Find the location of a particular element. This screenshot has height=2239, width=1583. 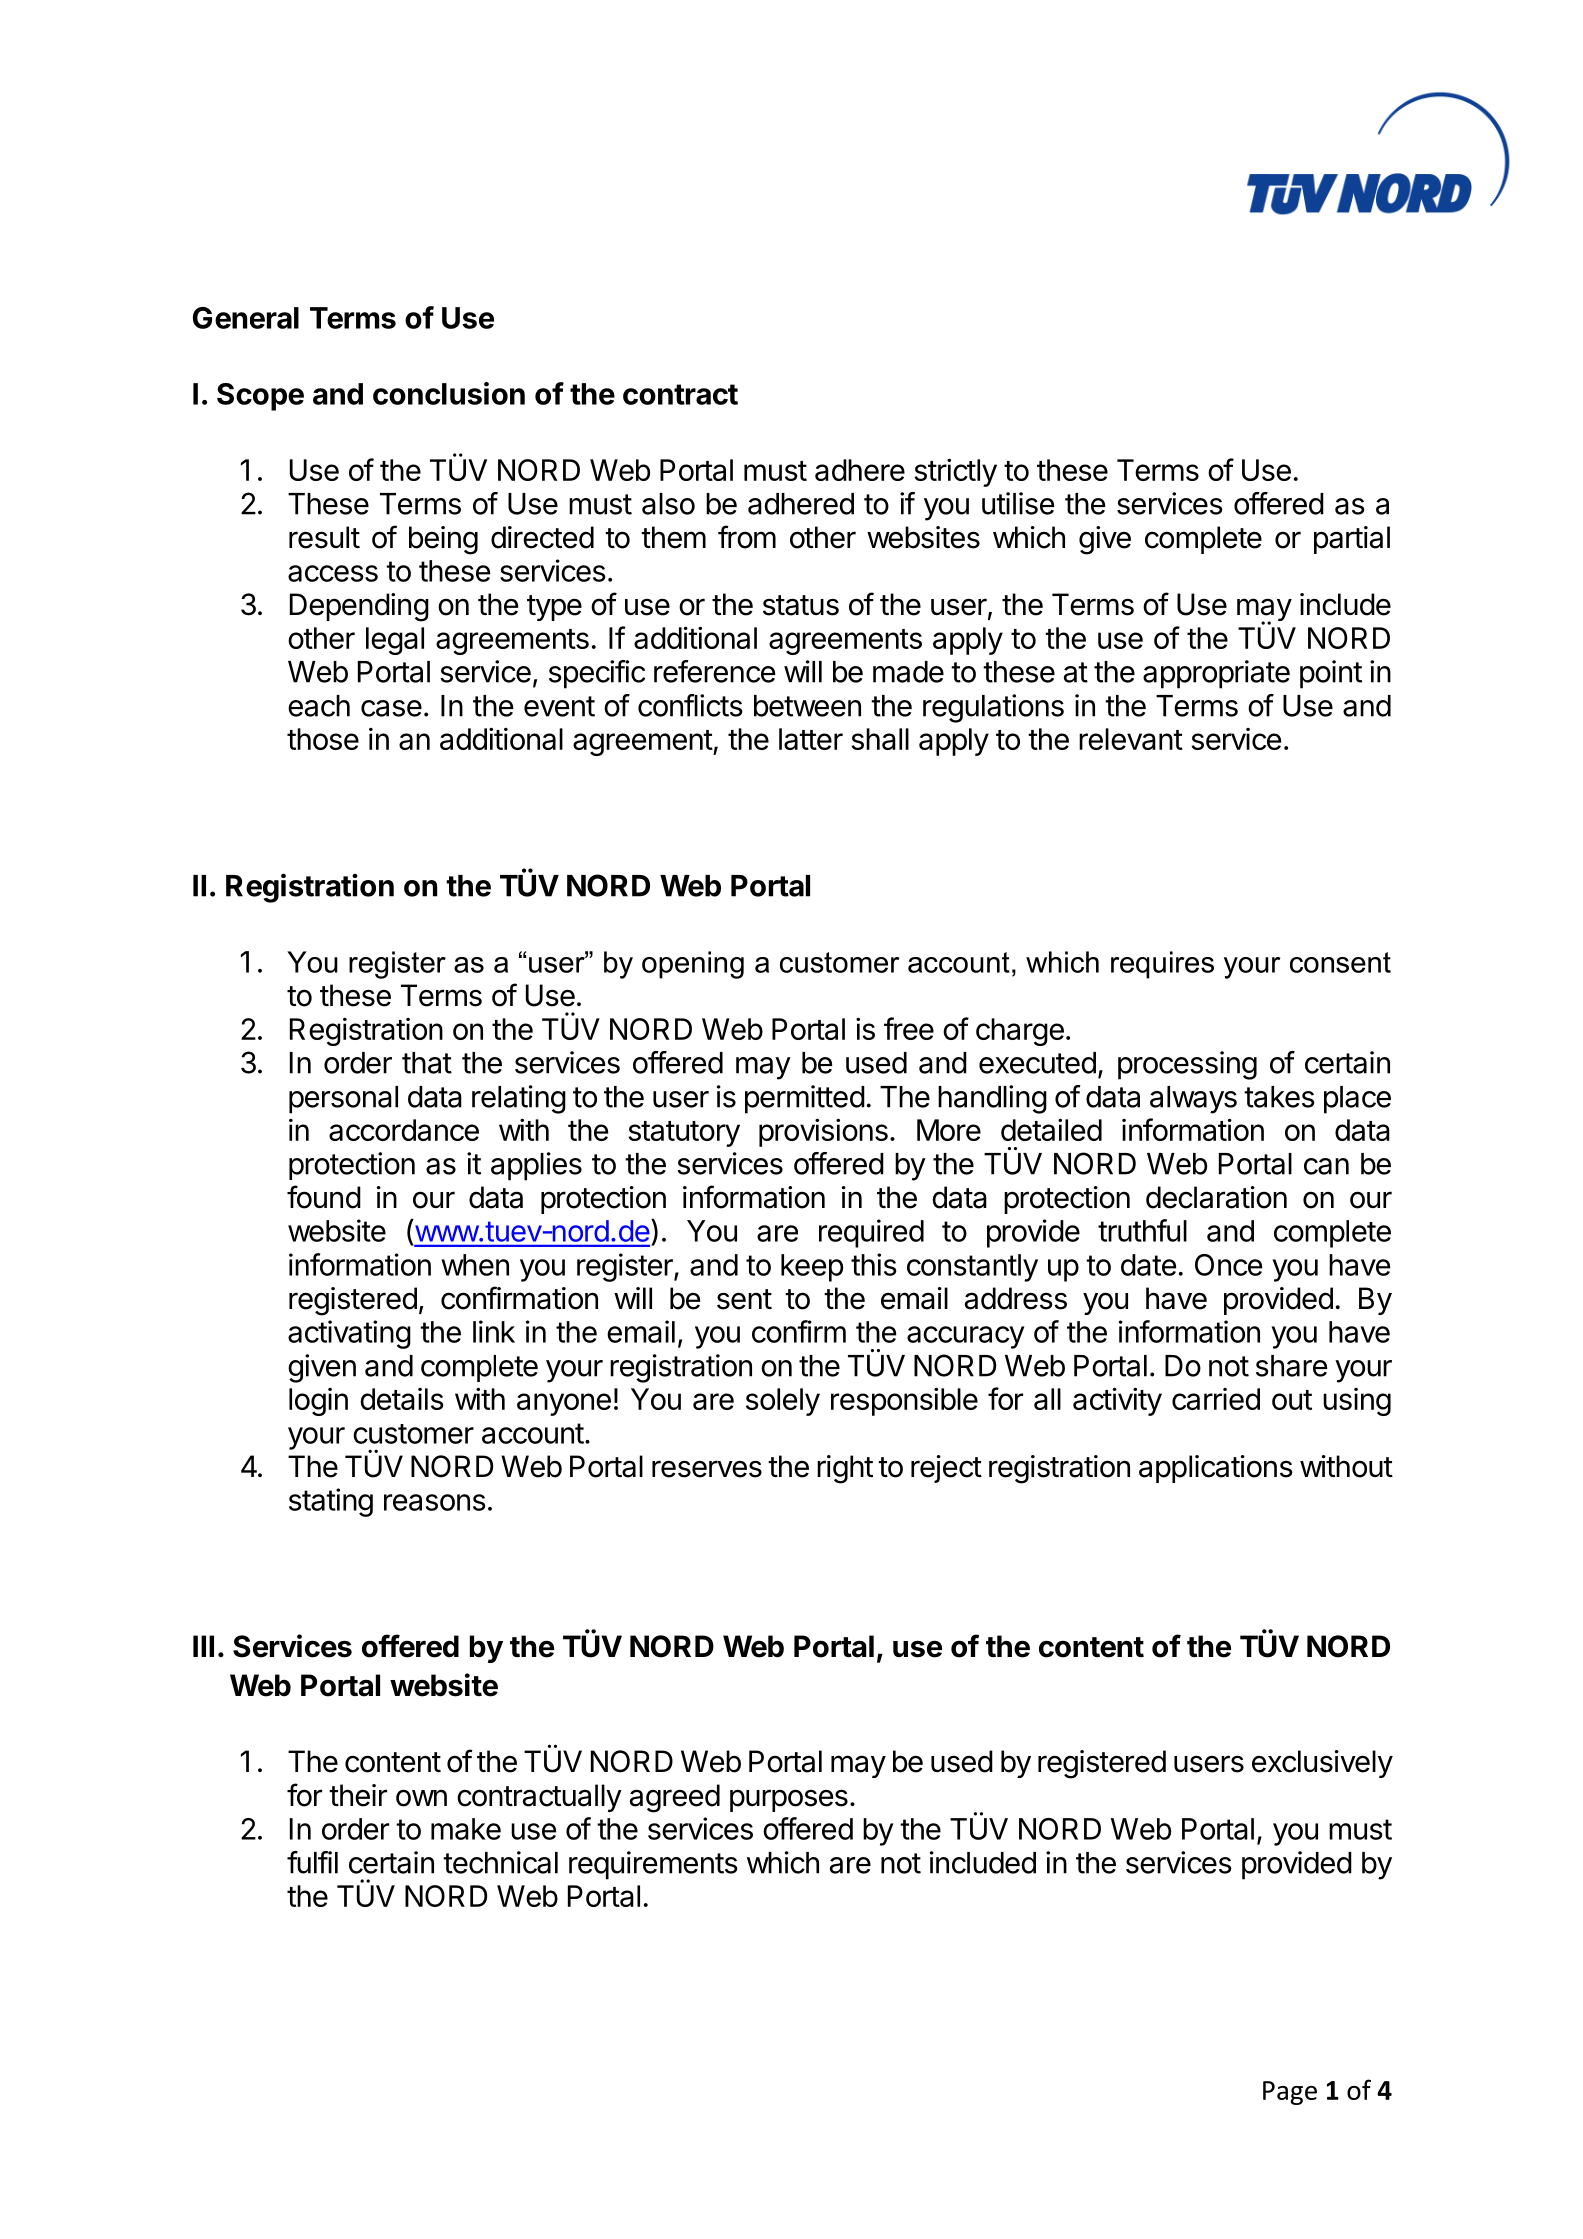

declaration is located at coordinates (1216, 1197).
